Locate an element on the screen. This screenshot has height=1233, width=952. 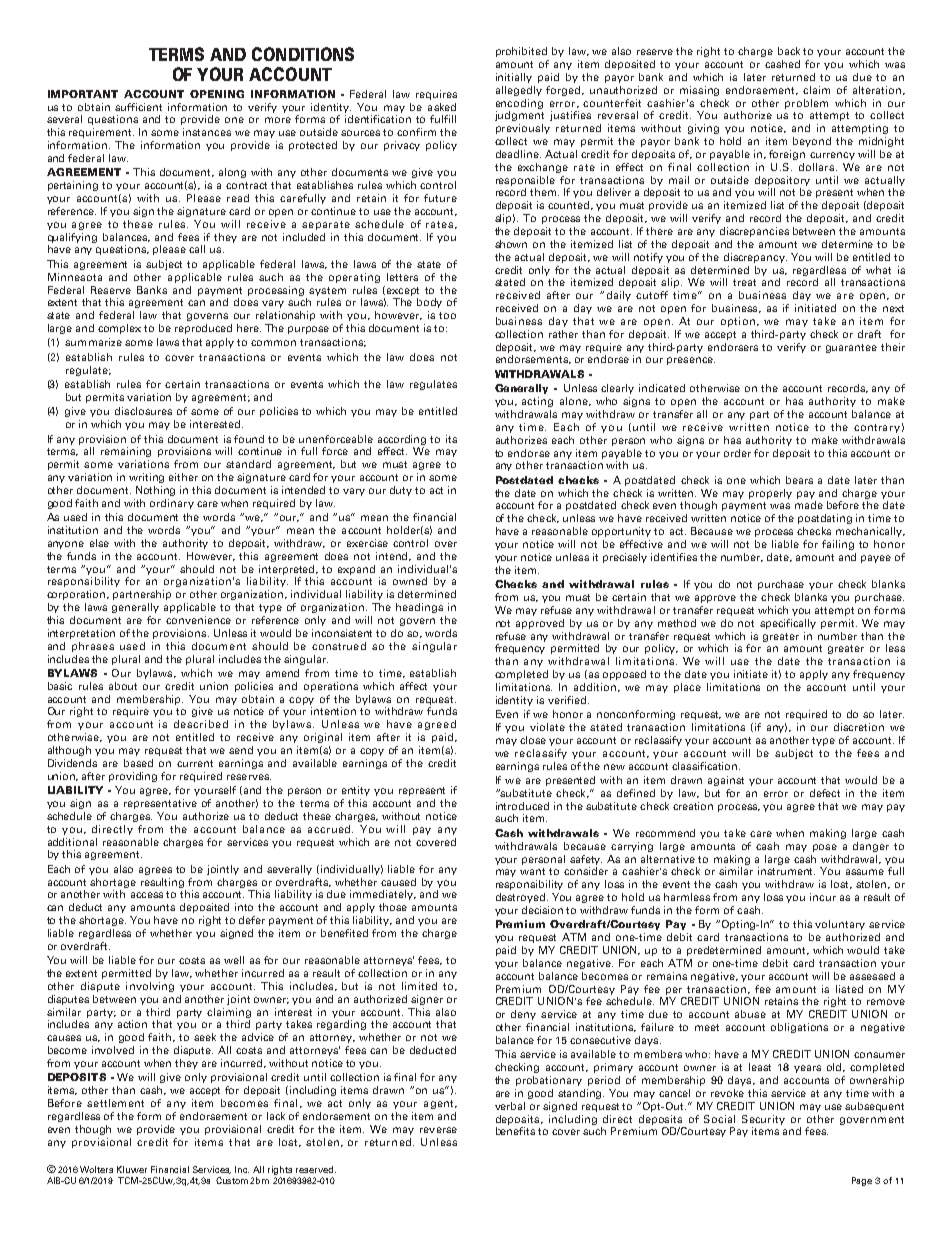
too is located at coordinates (447, 315).
